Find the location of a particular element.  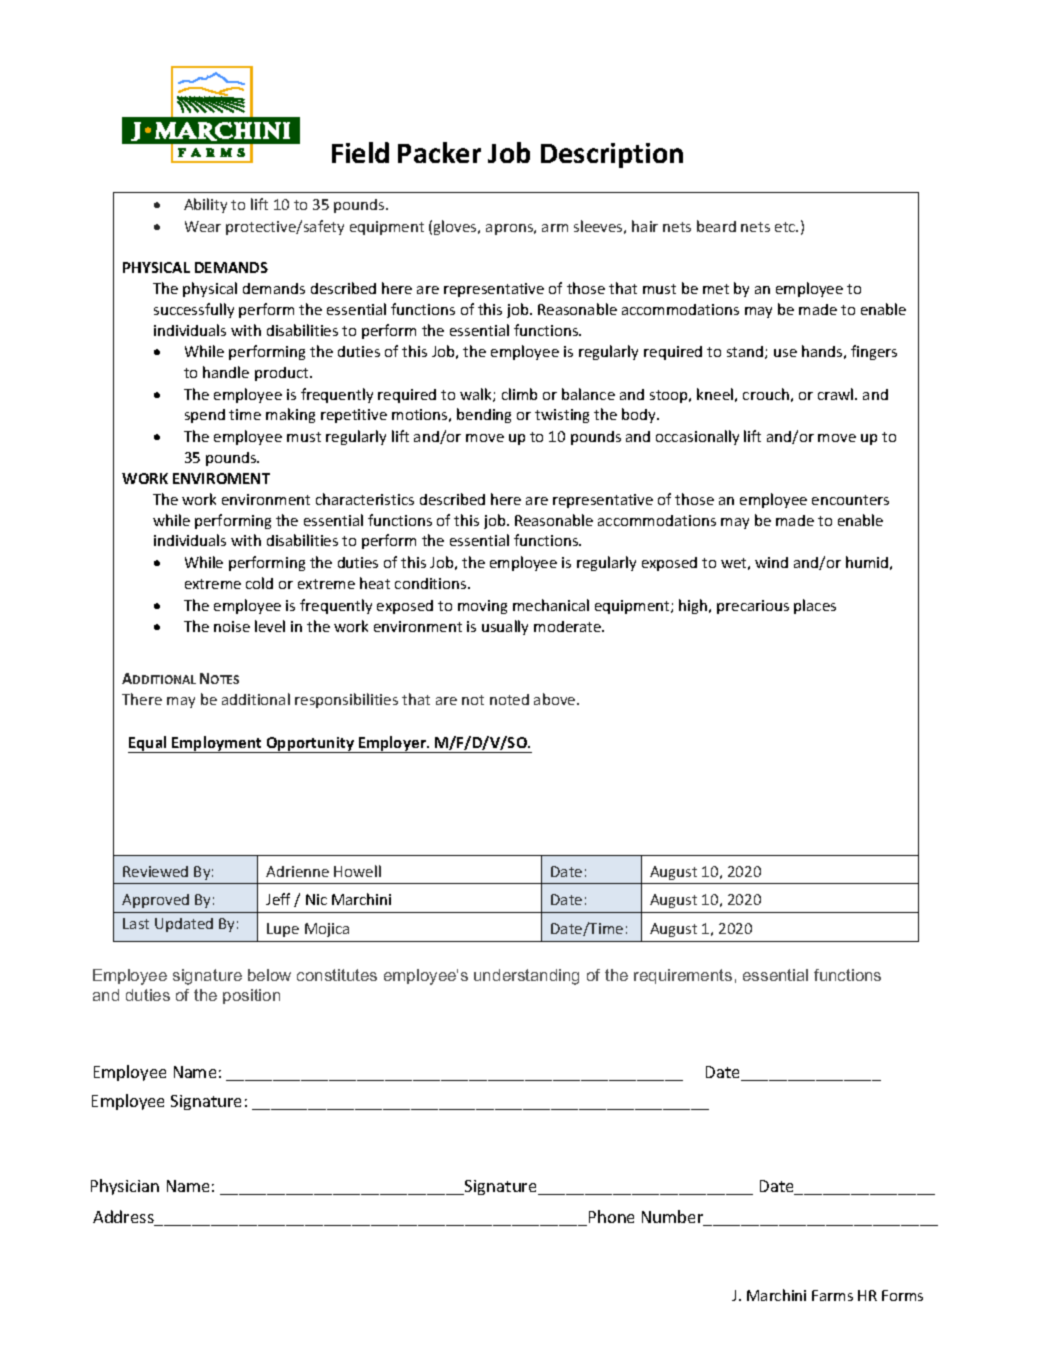

position is located at coordinates (251, 996).
